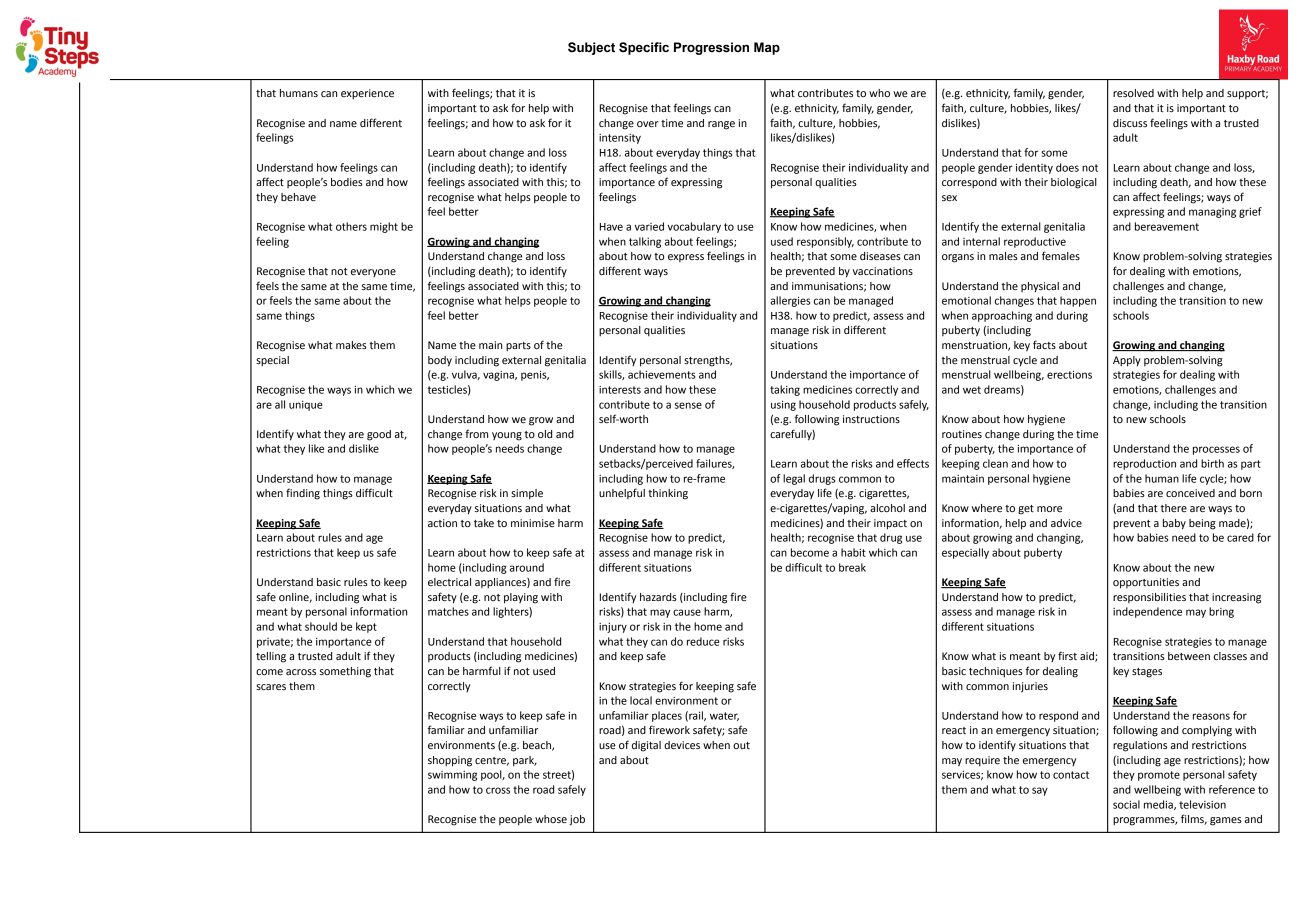 The height and width of the screenshot is (924, 1307). Describe the element at coordinates (682, 745) in the screenshot. I see `devices` at that location.
